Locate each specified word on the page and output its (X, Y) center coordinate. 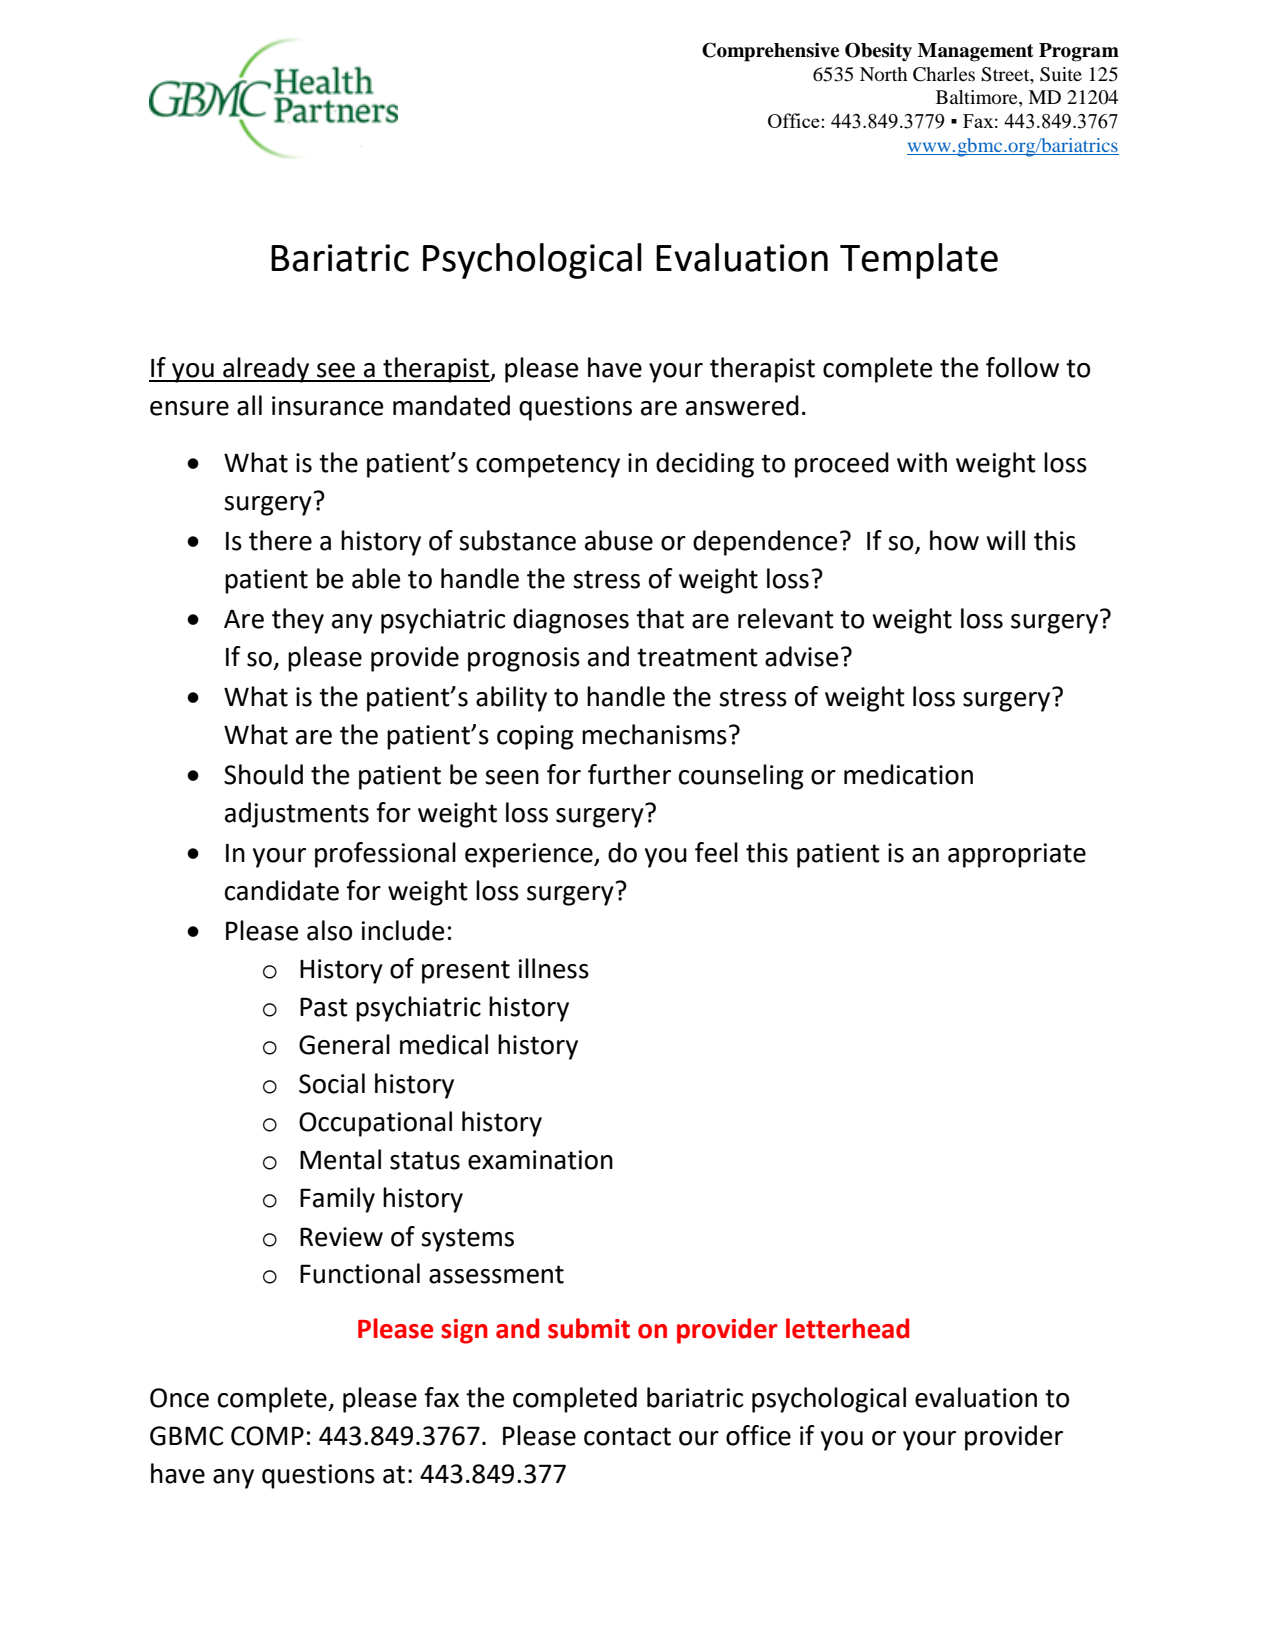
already (266, 370)
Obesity (878, 52)
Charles (944, 74)
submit (589, 1328)
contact (627, 1436)
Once (179, 1398)
